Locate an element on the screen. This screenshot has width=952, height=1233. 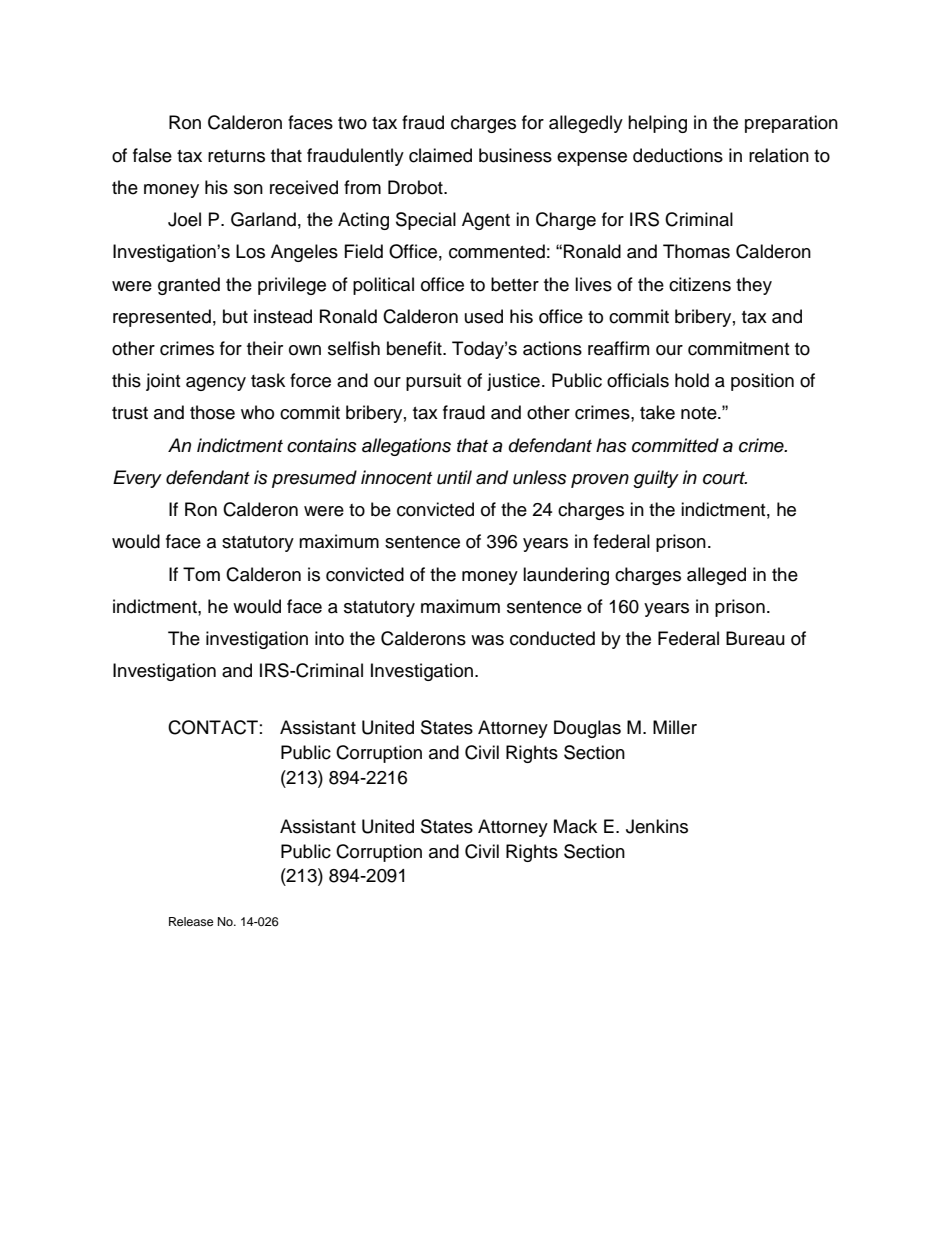
was is located at coordinates (487, 640).
